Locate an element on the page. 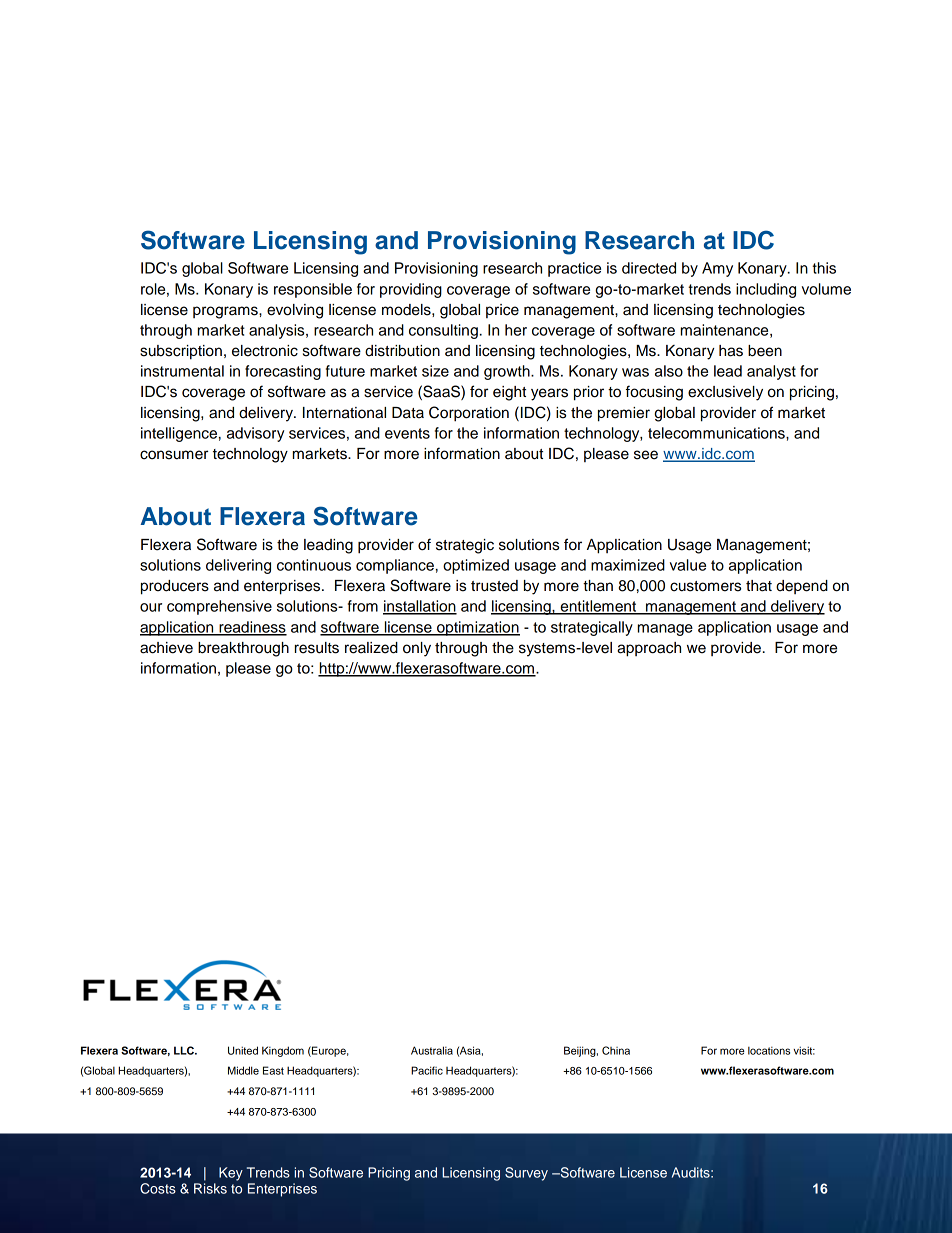 Image resolution: width=952 pixels, height=1233 pixels. price is located at coordinates (502, 311).
